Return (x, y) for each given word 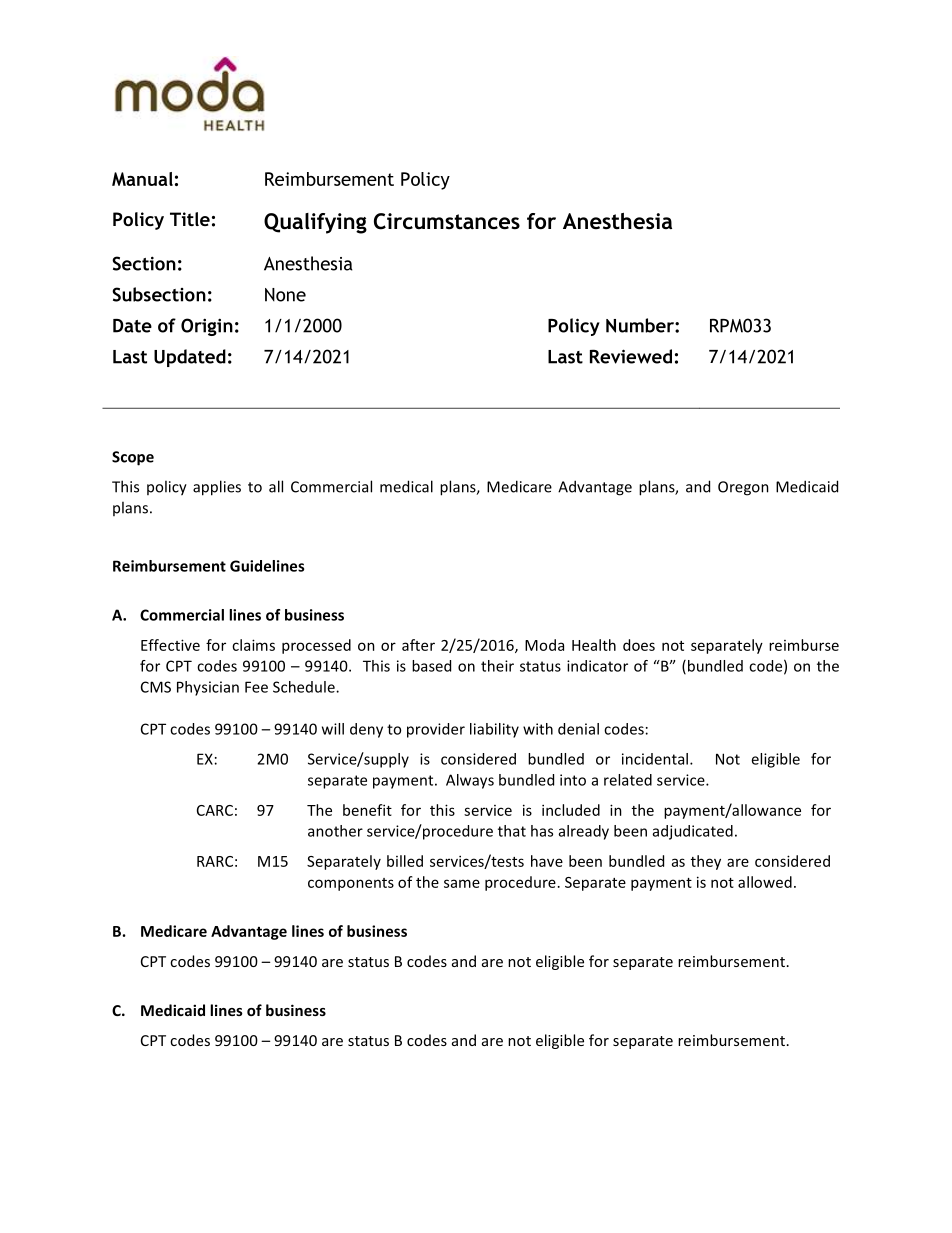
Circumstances (447, 221)
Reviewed (631, 356)
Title (190, 219)
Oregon (743, 488)
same (462, 883)
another (335, 831)
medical (406, 486)
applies (217, 488)
